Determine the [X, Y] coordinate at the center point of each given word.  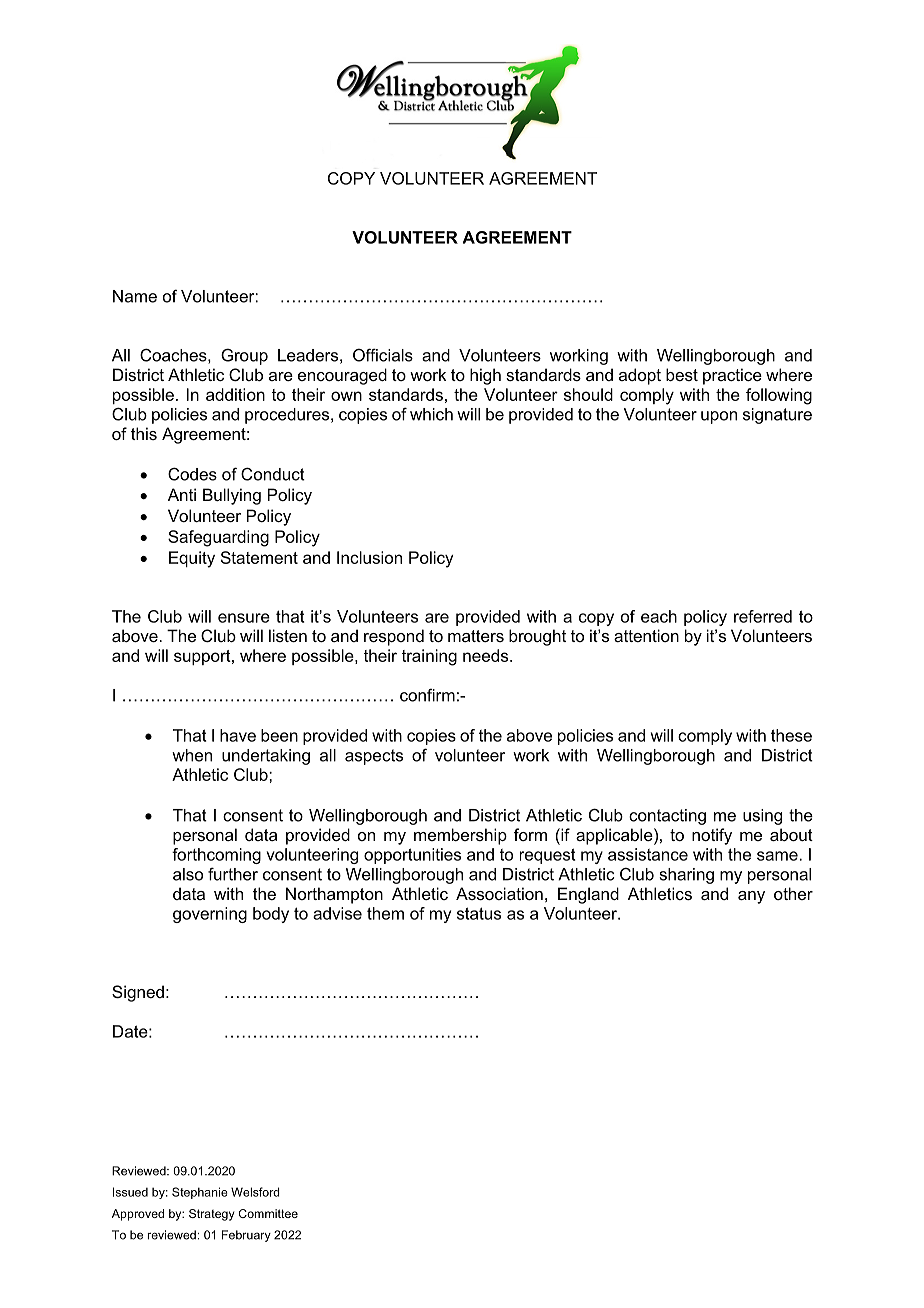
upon [719, 417]
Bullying [232, 496]
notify [712, 836]
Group [244, 356]
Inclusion [369, 557]
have [238, 735]
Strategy [212, 1215]
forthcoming [216, 856]
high [485, 376]
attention [646, 635]
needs [487, 655]
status [479, 913]
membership [460, 836]
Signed [138, 993]
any [751, 897]
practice [732, 376]
